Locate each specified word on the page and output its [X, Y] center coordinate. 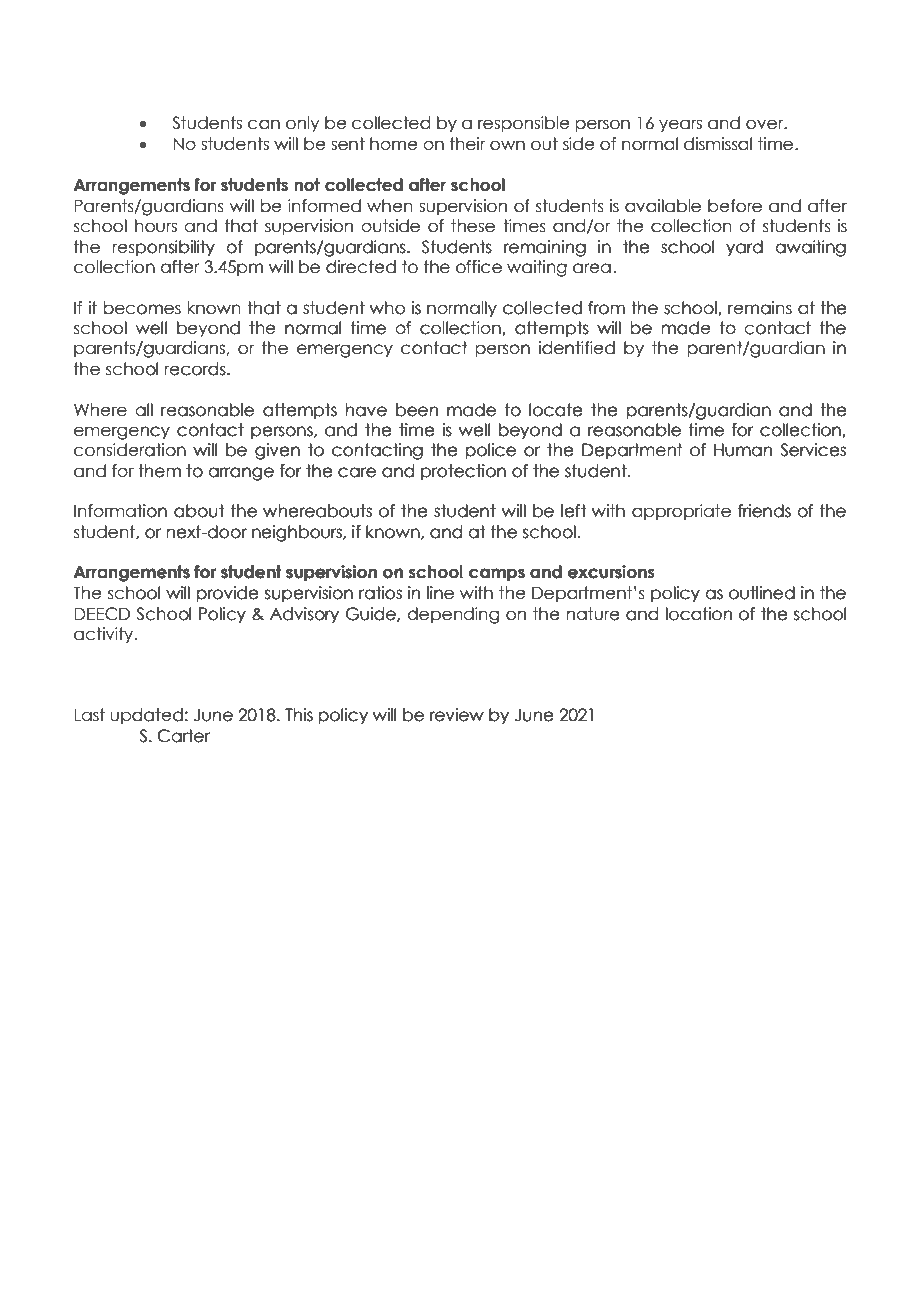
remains [760, 308]
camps [496, 575]
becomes [142, 308]
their [468, 144]
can [264, 124]
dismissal [718, 144]
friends [764, 511]
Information [120, 511]
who [387, 308]
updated [146, 716]
